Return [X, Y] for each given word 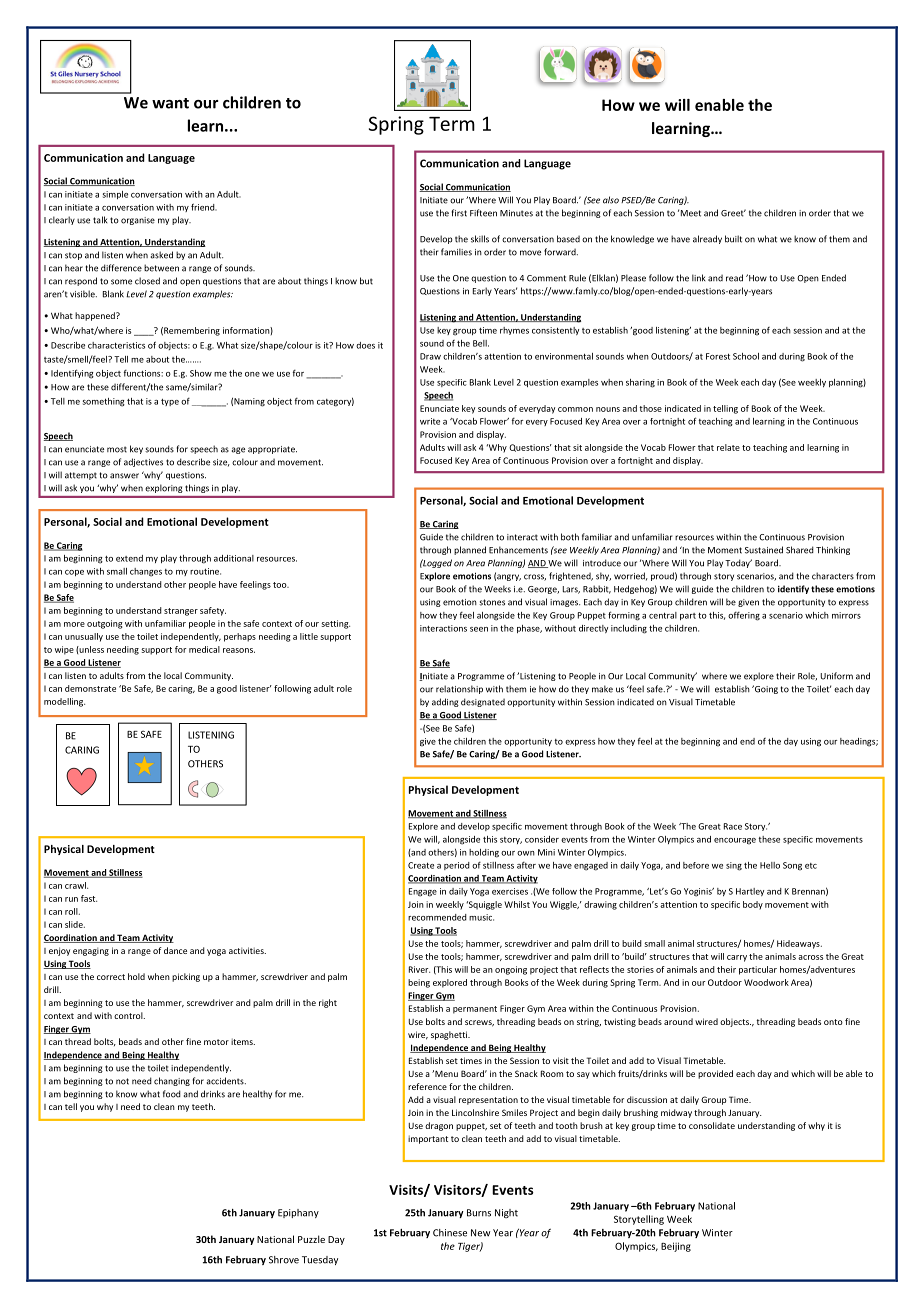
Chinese [450, 1233]
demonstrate [90, 688]
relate [728, 447]
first [459, 213]
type [170, 402]
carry [737, 958]
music [481, 917]
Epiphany [298, 1213]
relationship [459, 689]
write [430, 421]
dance [175, 950]
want [170, 103]
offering [744, 616]
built [733, 239]
